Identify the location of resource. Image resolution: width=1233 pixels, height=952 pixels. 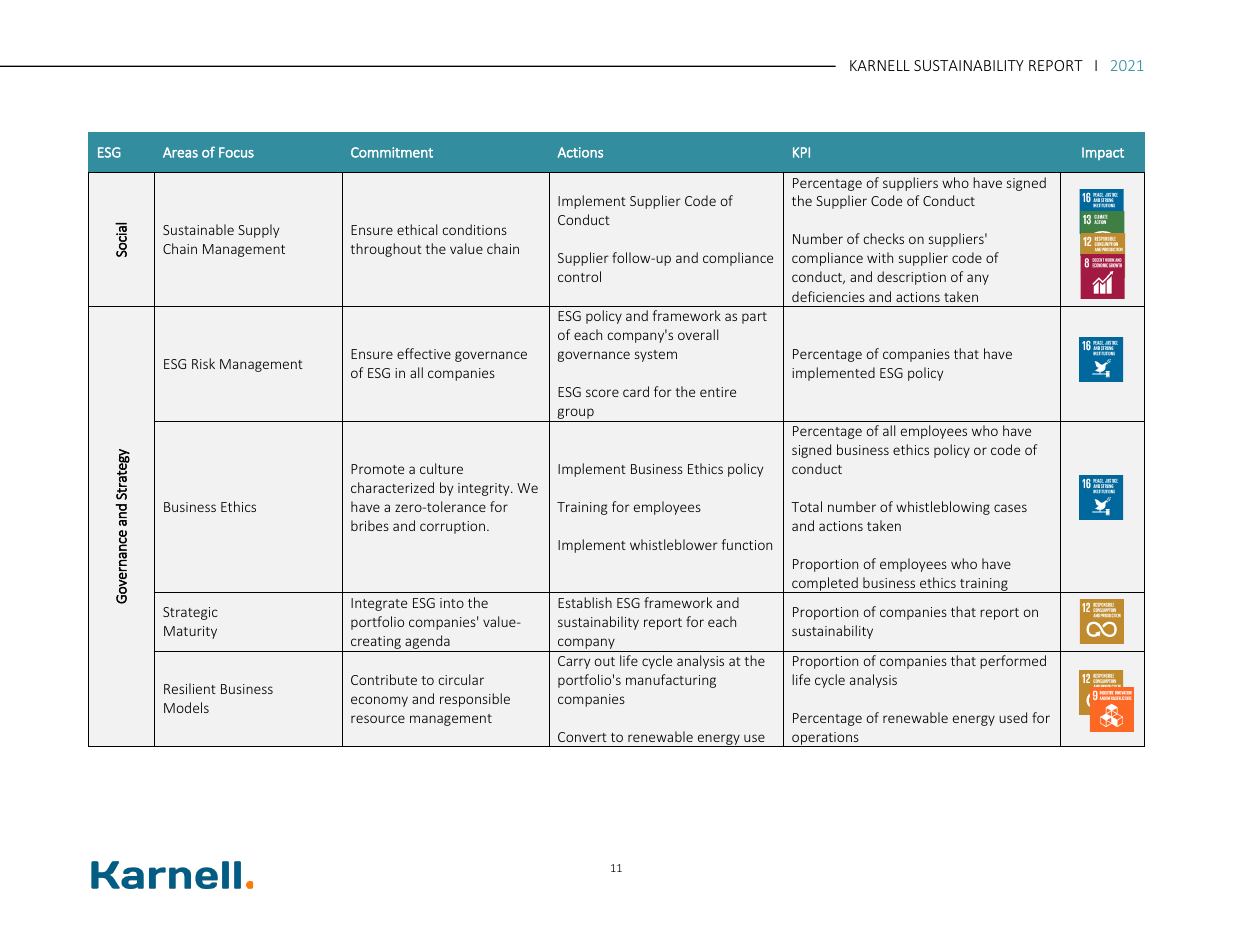
(378, 719).
